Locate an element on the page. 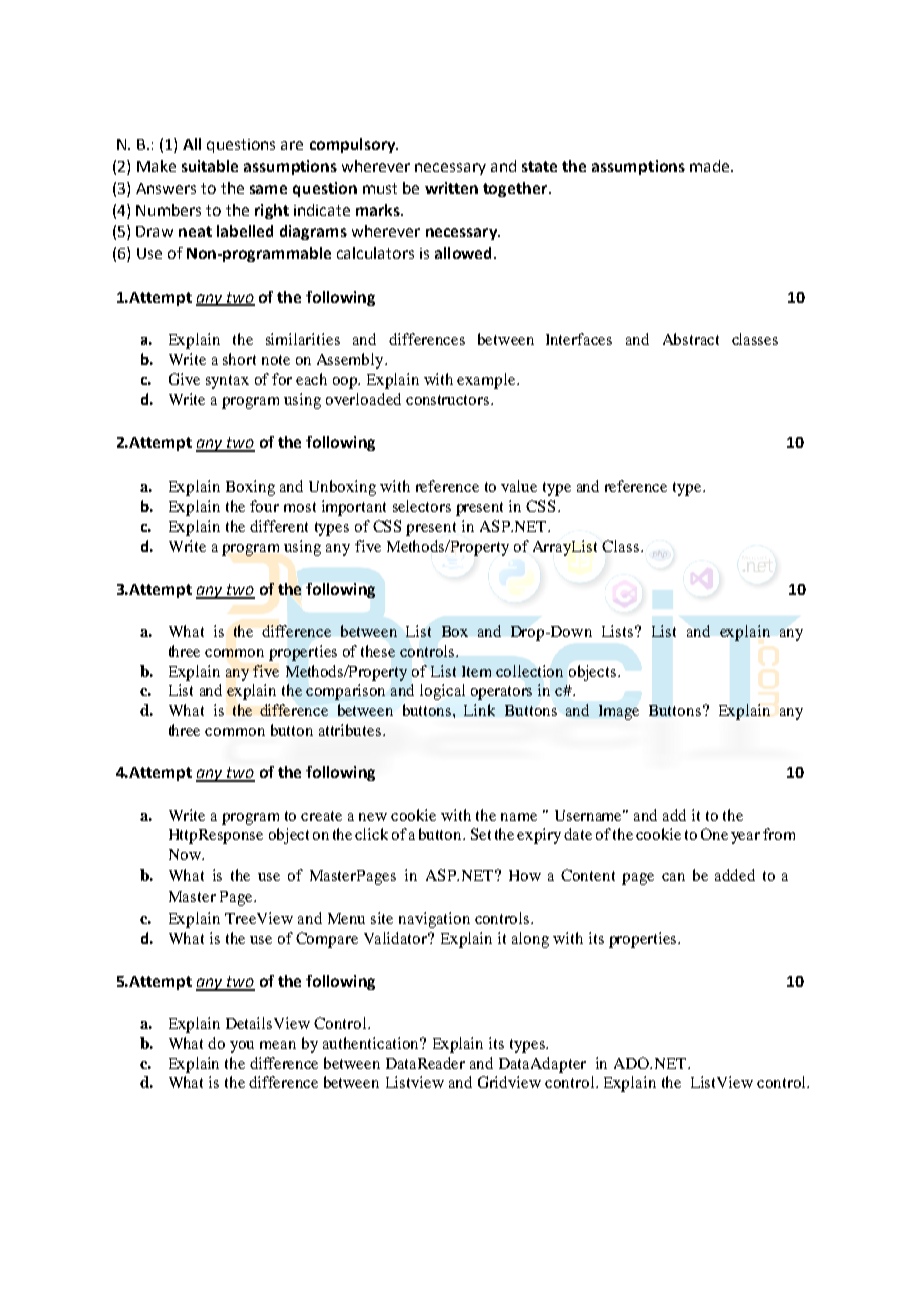 The width and height of the page is (924, 1308). you is located at coordinates (242, 1047).
